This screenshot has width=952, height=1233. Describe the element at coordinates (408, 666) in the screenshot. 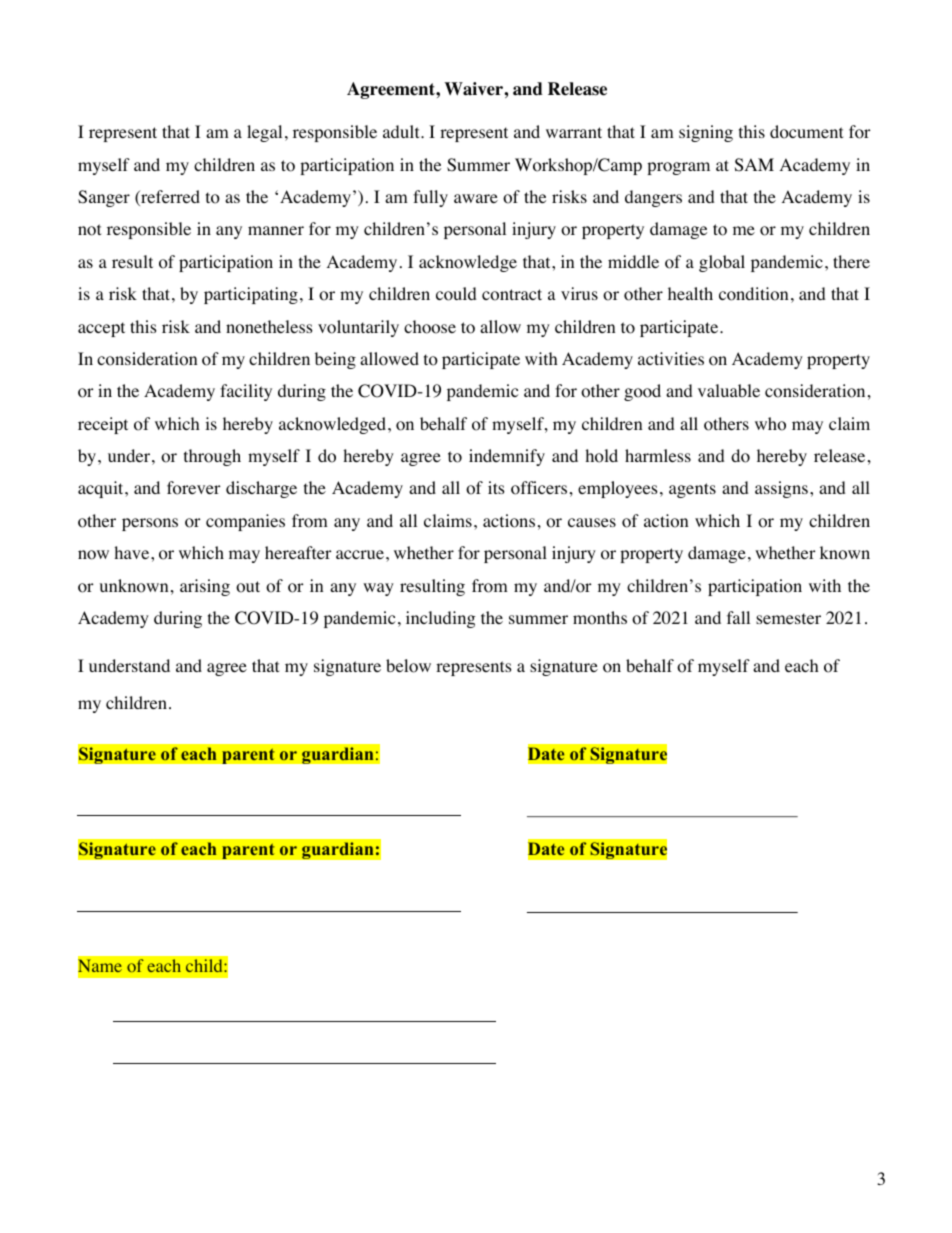

I see `below` at that location.
